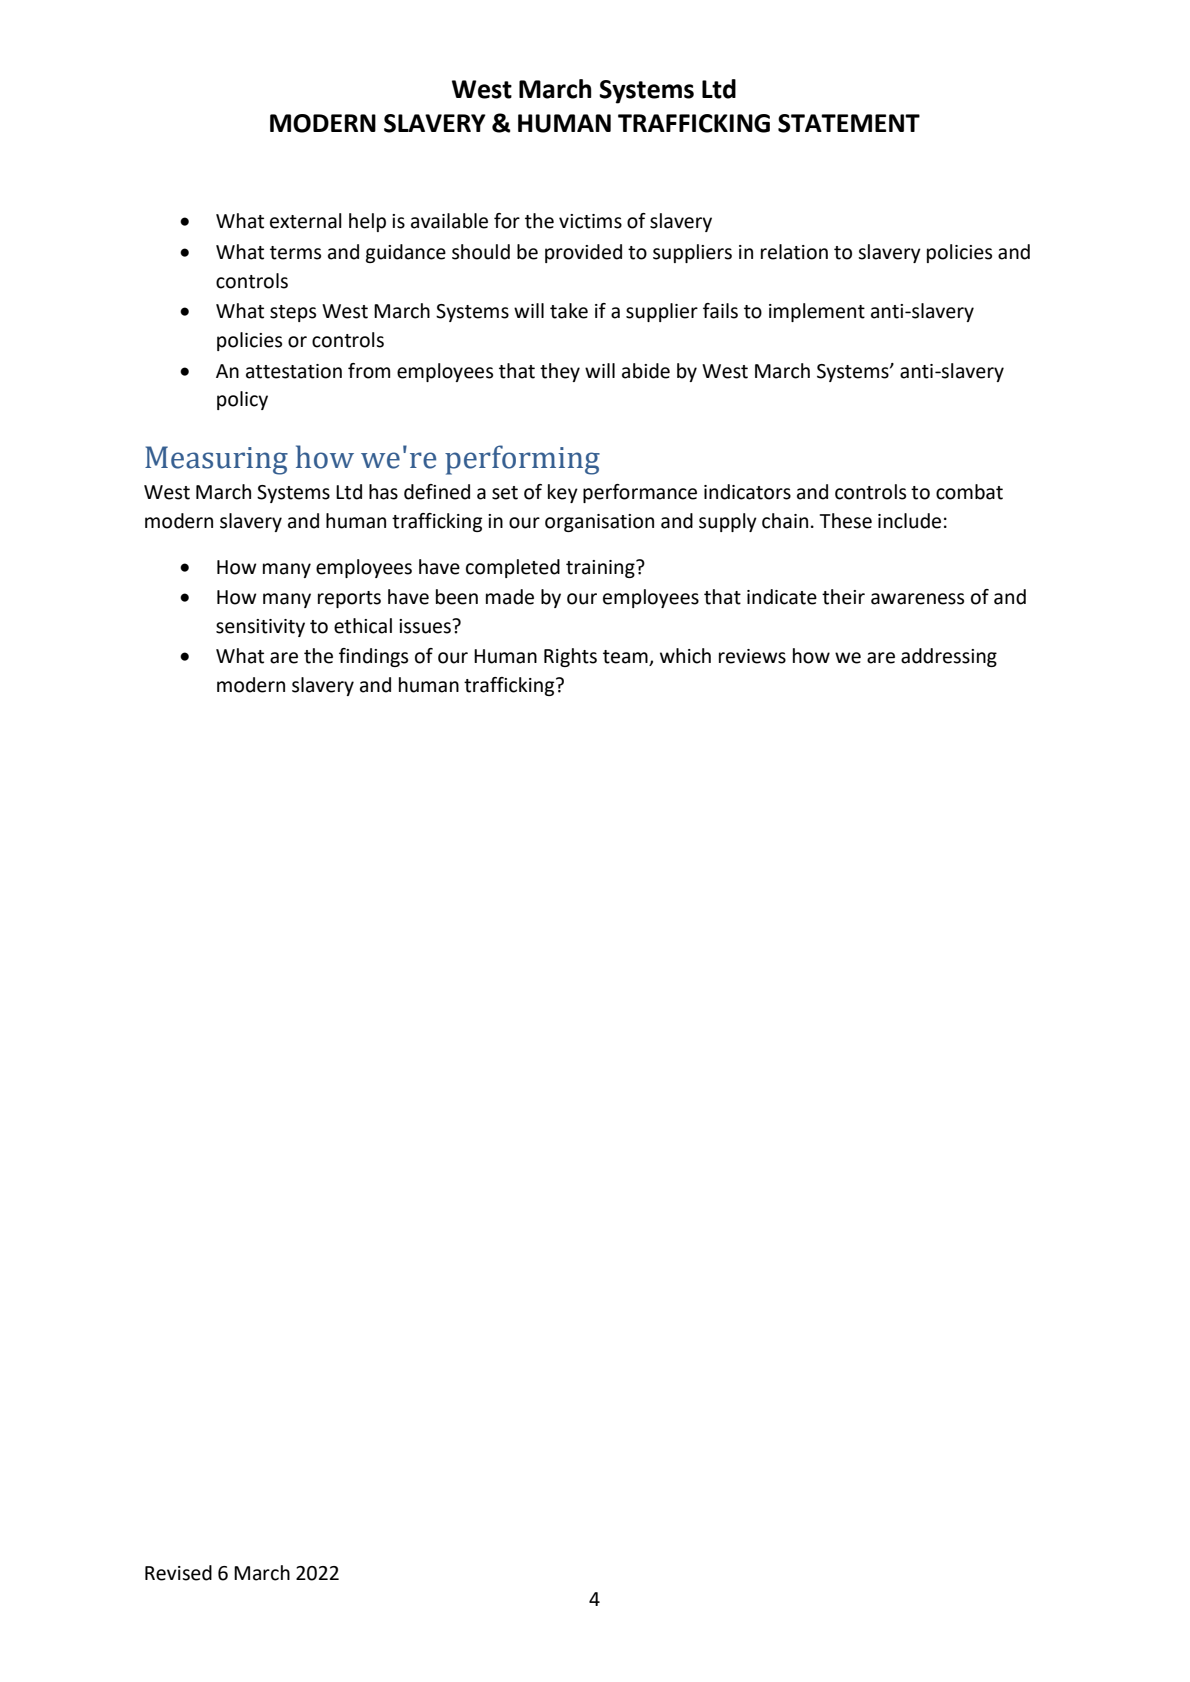  Describe the element at coordinates (306, 221) in the document. I see `external` at that location.
